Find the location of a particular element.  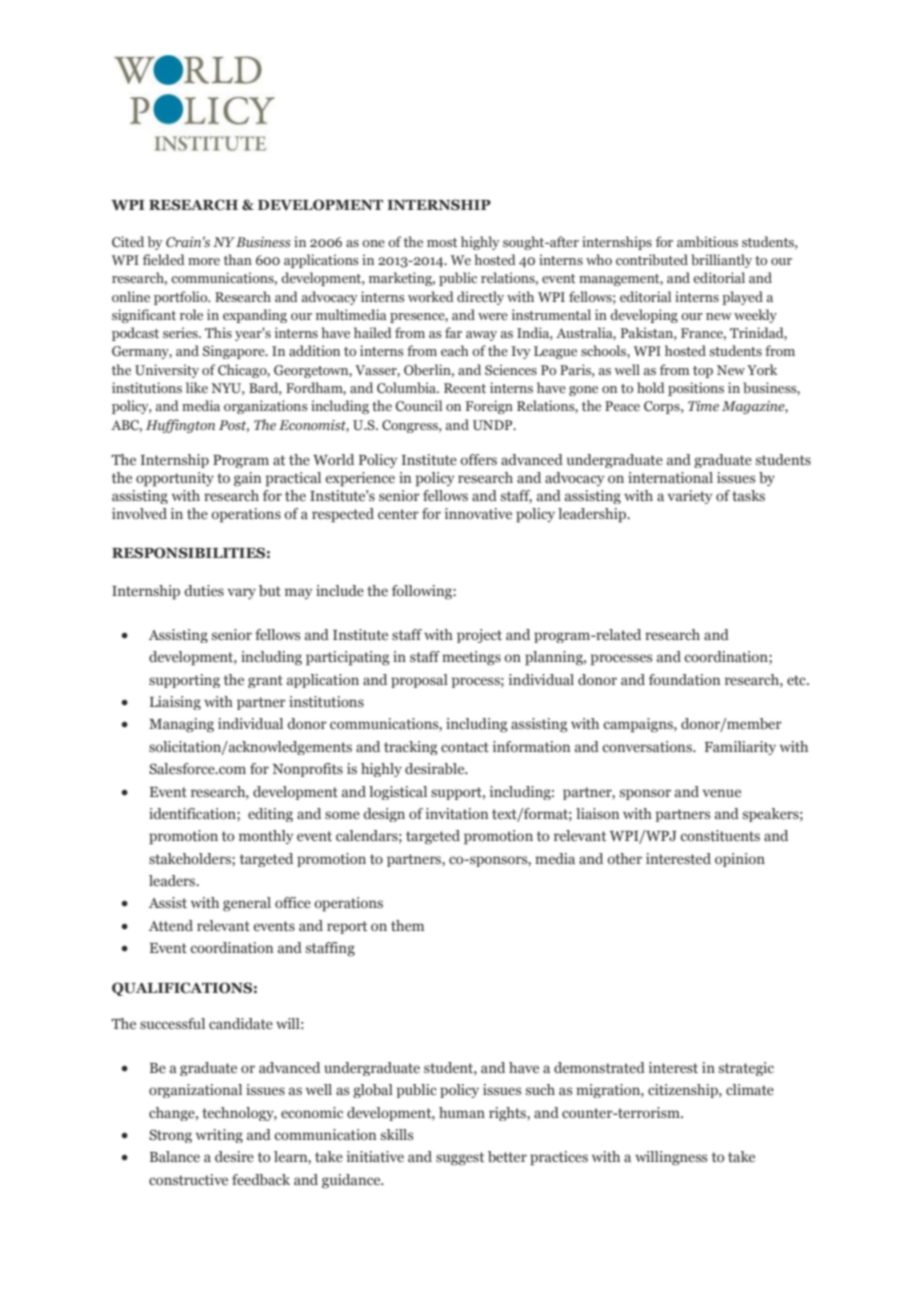

opportunity is located at coordinates (175, 479).
